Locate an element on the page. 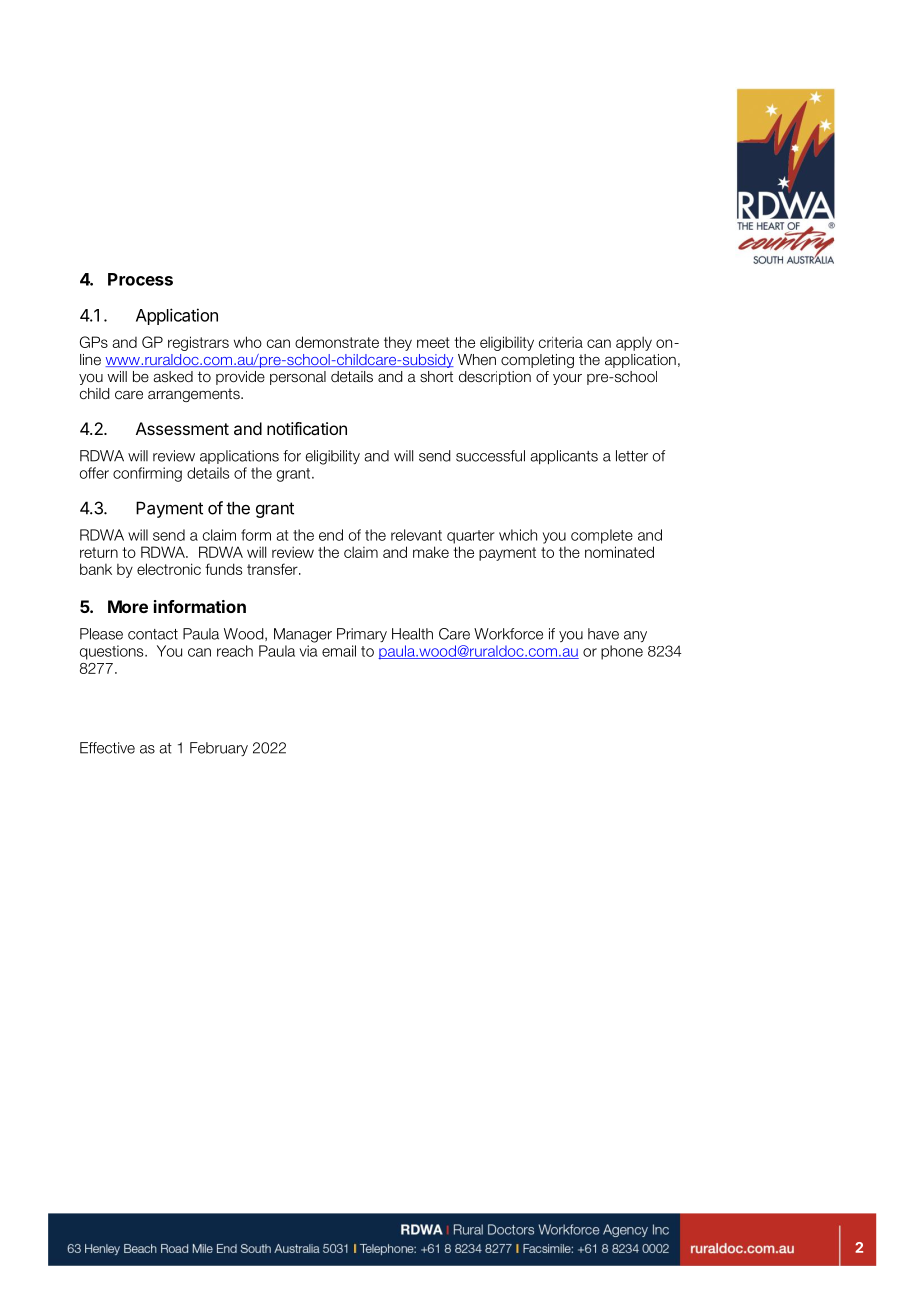  complete is located at coordinates (602, 536).
